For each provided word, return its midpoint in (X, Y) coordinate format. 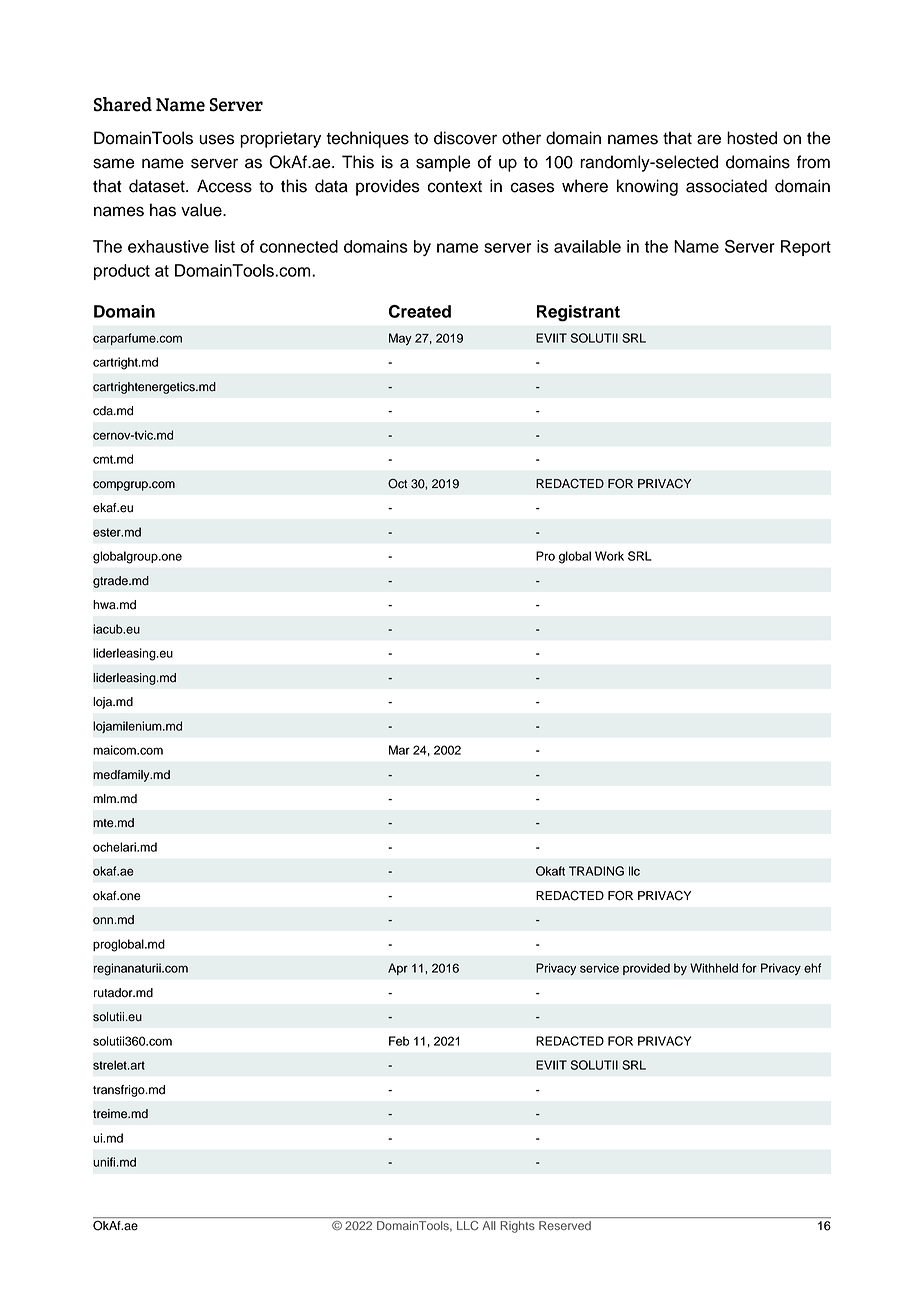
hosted (752, 138)
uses (216, 139)
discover (465, 138)
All (489, 1225)
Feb (399, 1041)
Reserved (565, 1225)
